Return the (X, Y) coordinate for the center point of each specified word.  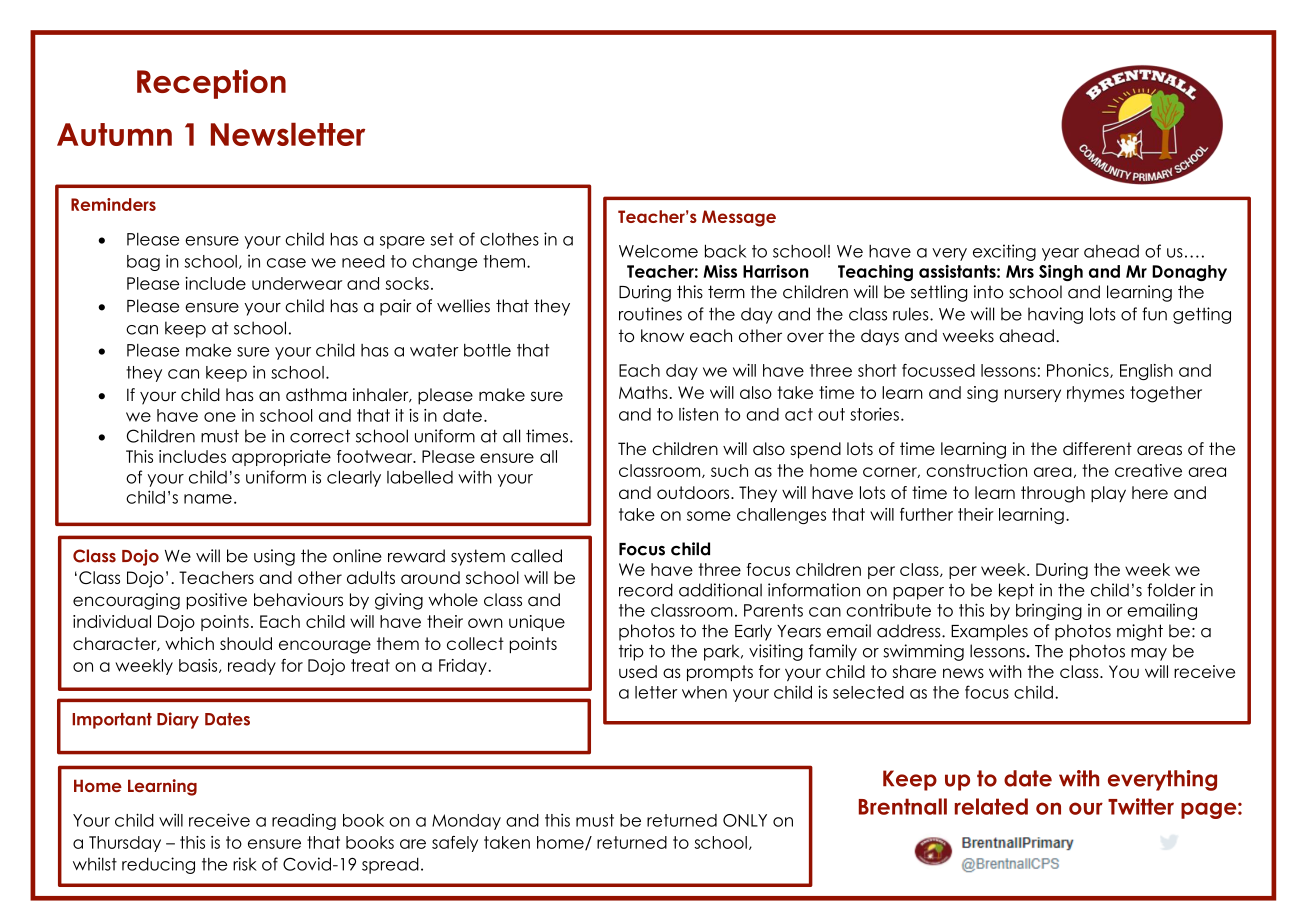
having (1055, 315)
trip (631, 652)
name (208, 499)
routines (650, 314)
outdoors (694, 492)
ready (252, 667)
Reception (211, 84)
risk (245, 864)
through (1053, 494)
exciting (1004, 252)
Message (739, 218)
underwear (297, 283)
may (1149, 654)
